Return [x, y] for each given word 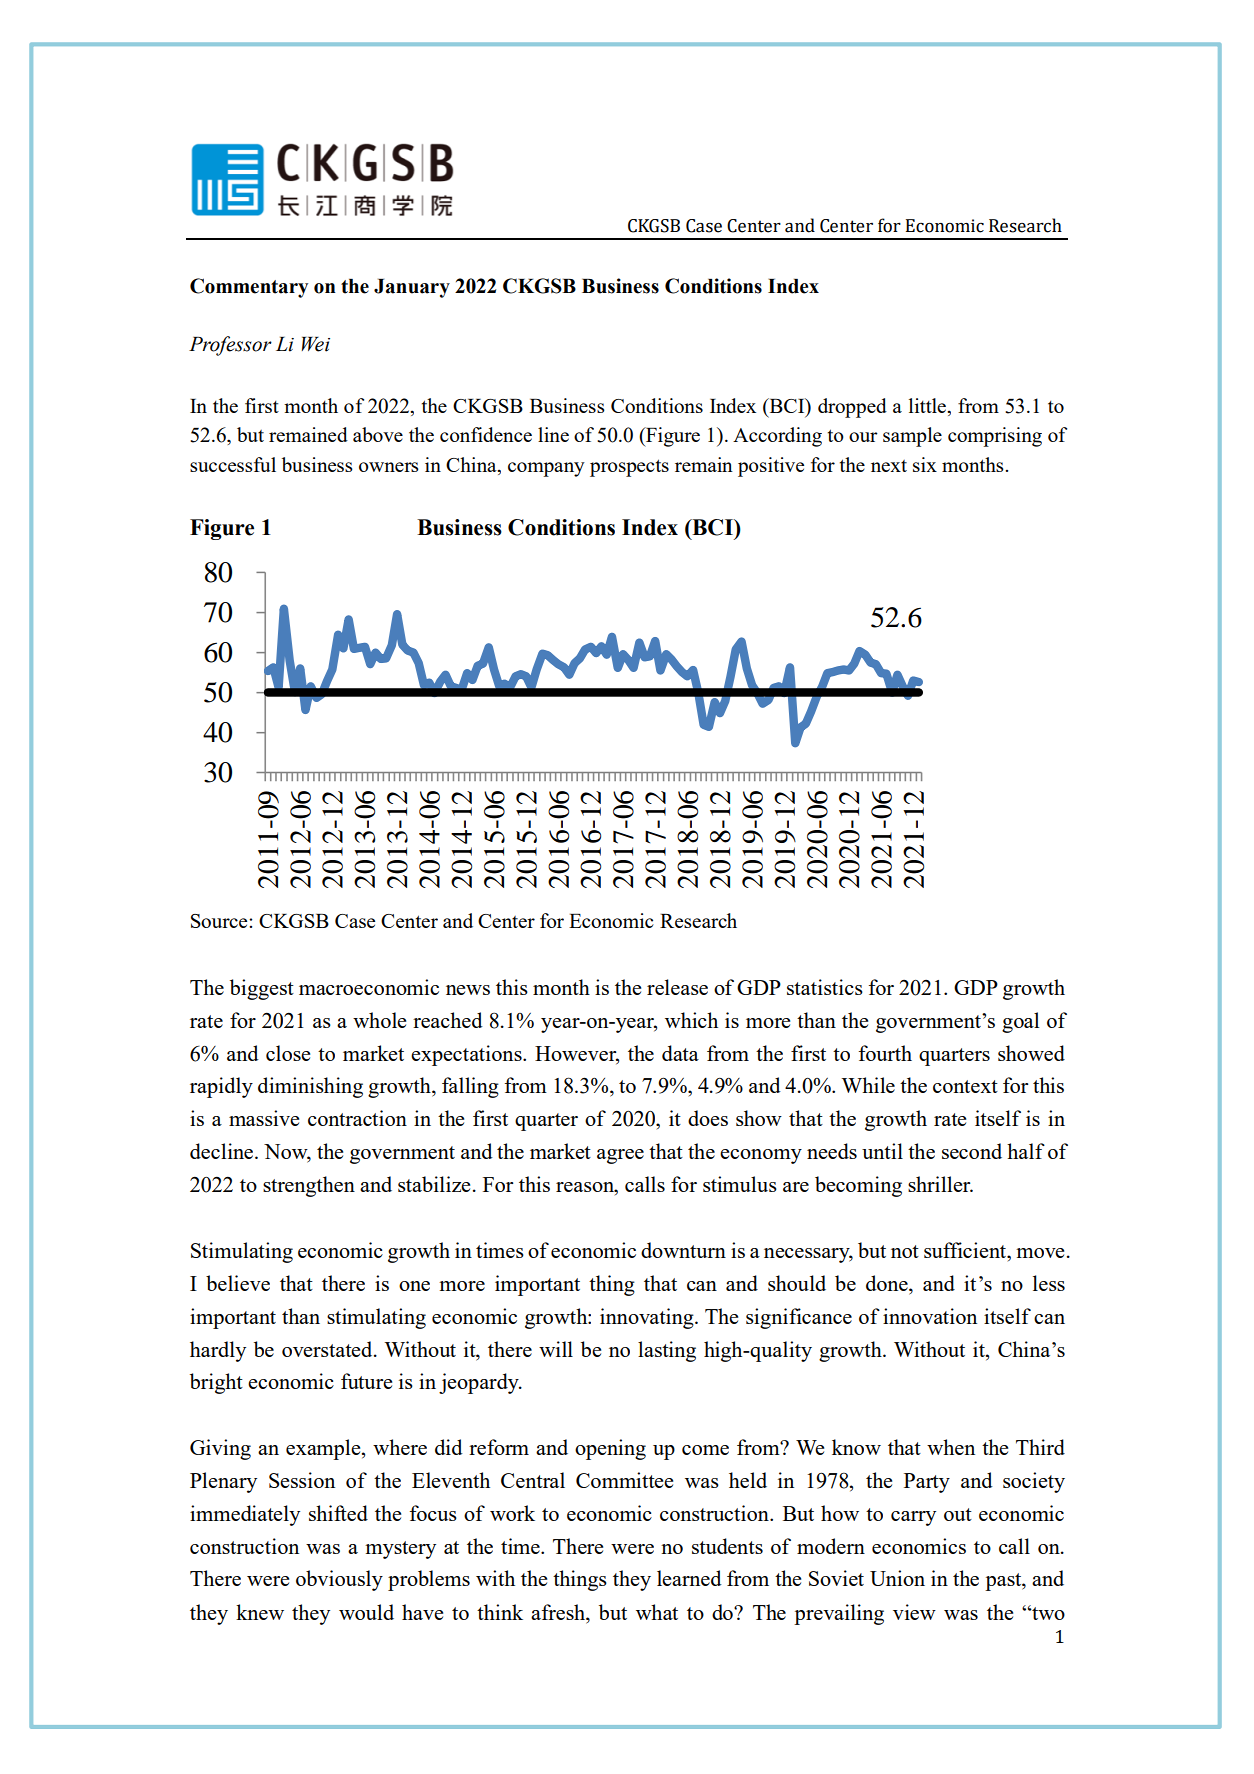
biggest [262, 989]
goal [1020, 1022]
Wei [316, 344]
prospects [629, 468]
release [677, 987]
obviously [339, 1580]
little [929, 405]
